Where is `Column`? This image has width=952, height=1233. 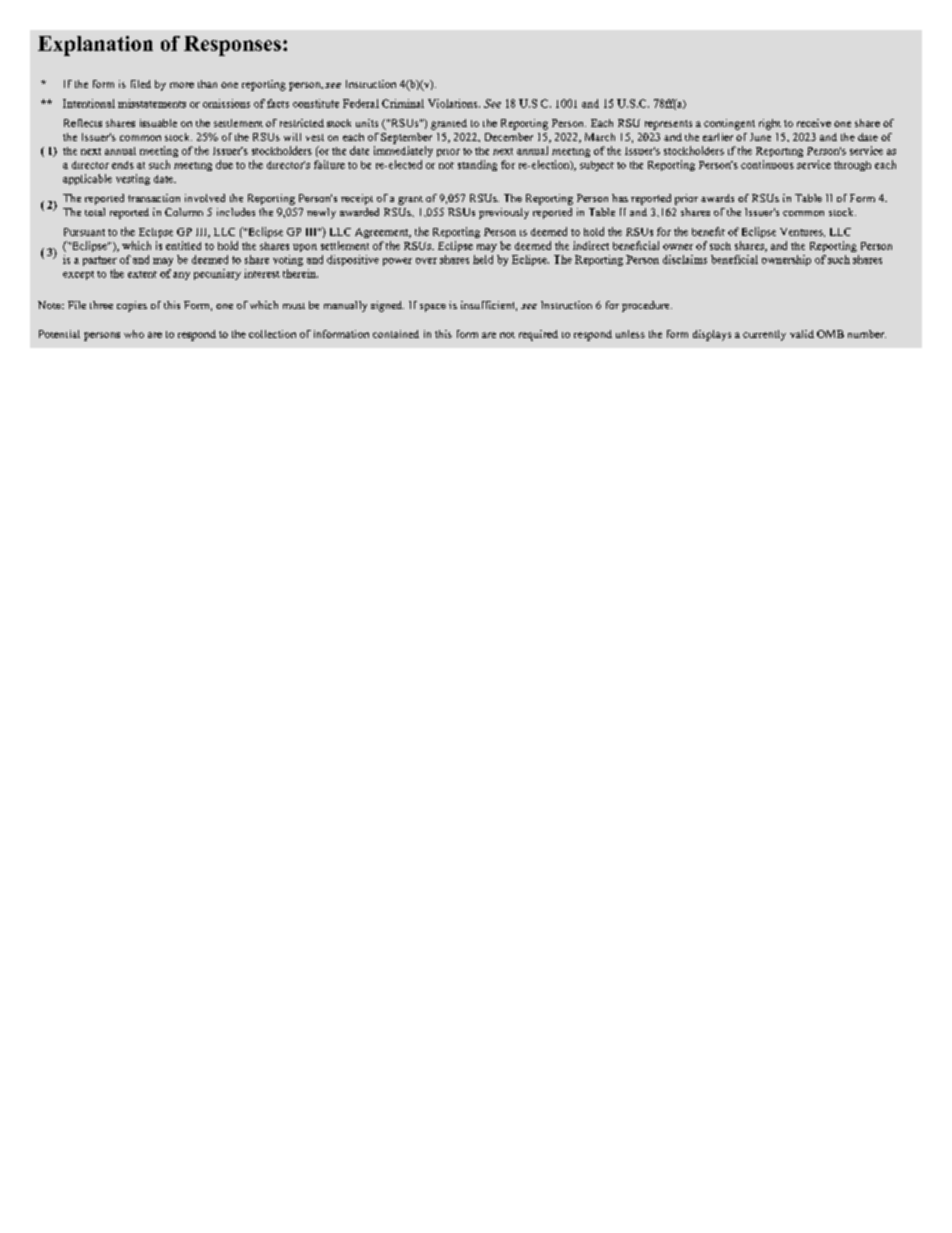 Column is located at coordinates (184, 212).
